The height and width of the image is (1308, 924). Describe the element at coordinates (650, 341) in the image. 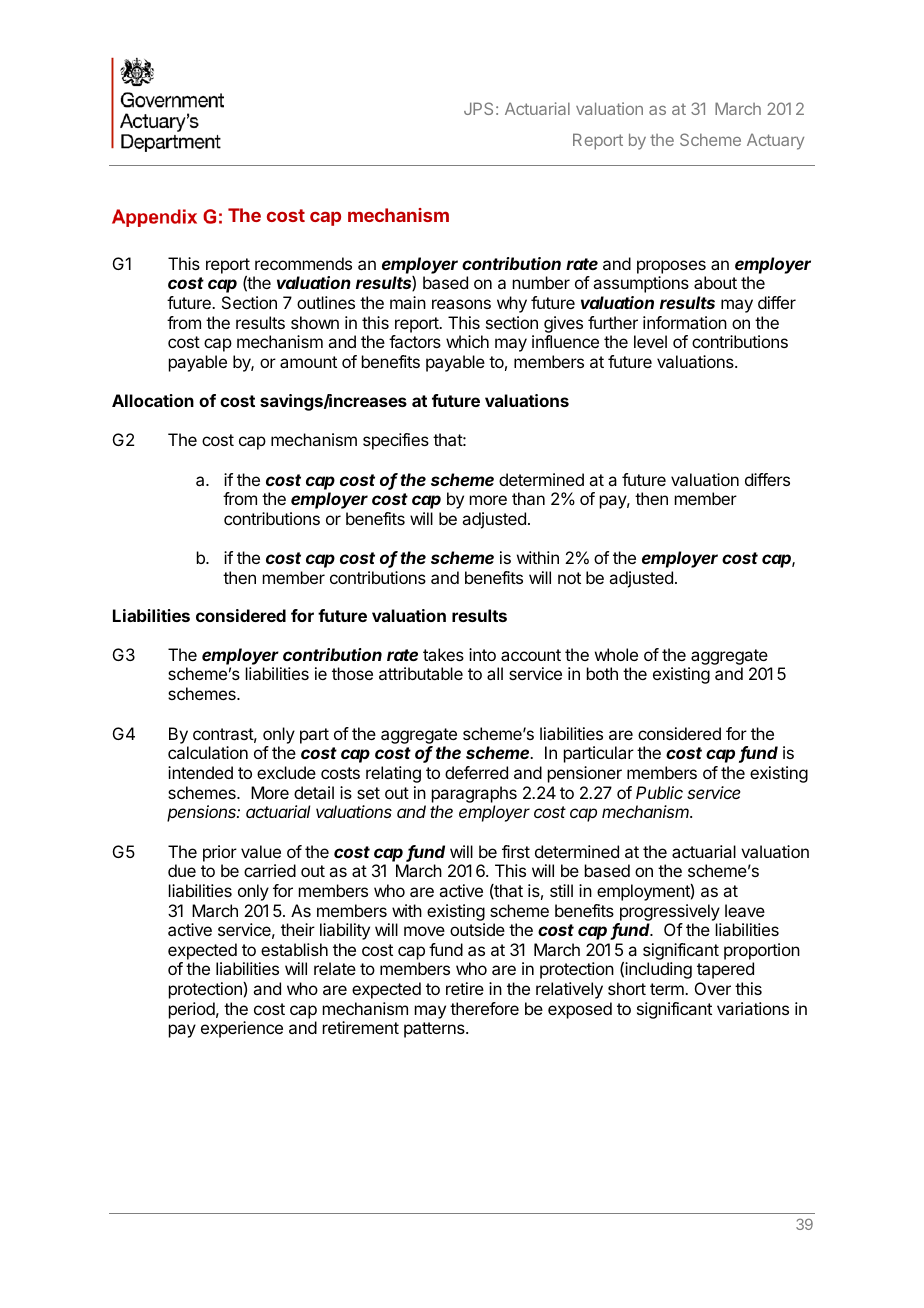

I see `level` at that location.
